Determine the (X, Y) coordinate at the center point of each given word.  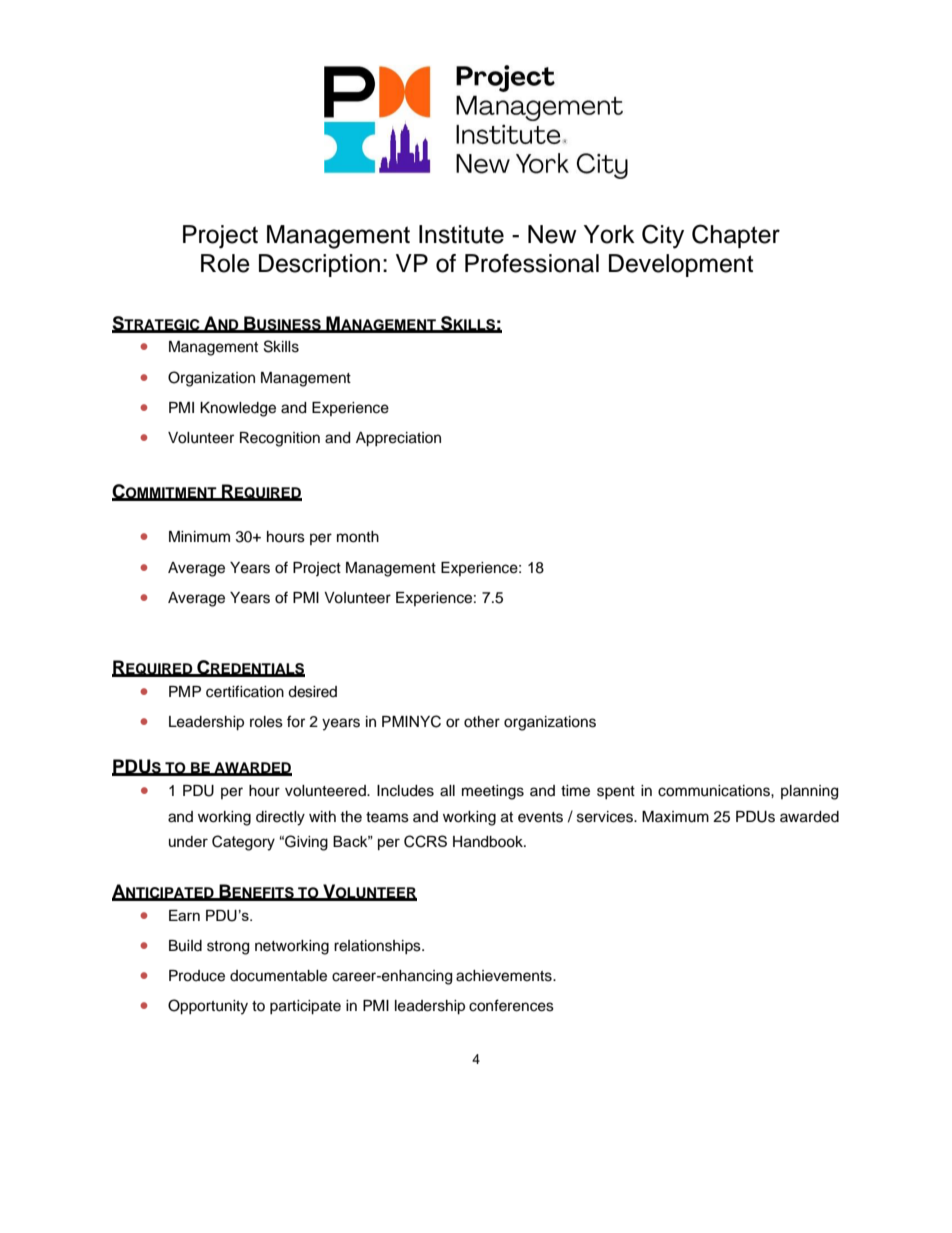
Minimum (199, 537)
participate (305, 1007)
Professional (532, 263)
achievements (505, 976)
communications (715, 791)
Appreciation (398, 439)
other (482, 722)
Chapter (736, 236)
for (296, 721)
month (358, 537)
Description (319, 265)
